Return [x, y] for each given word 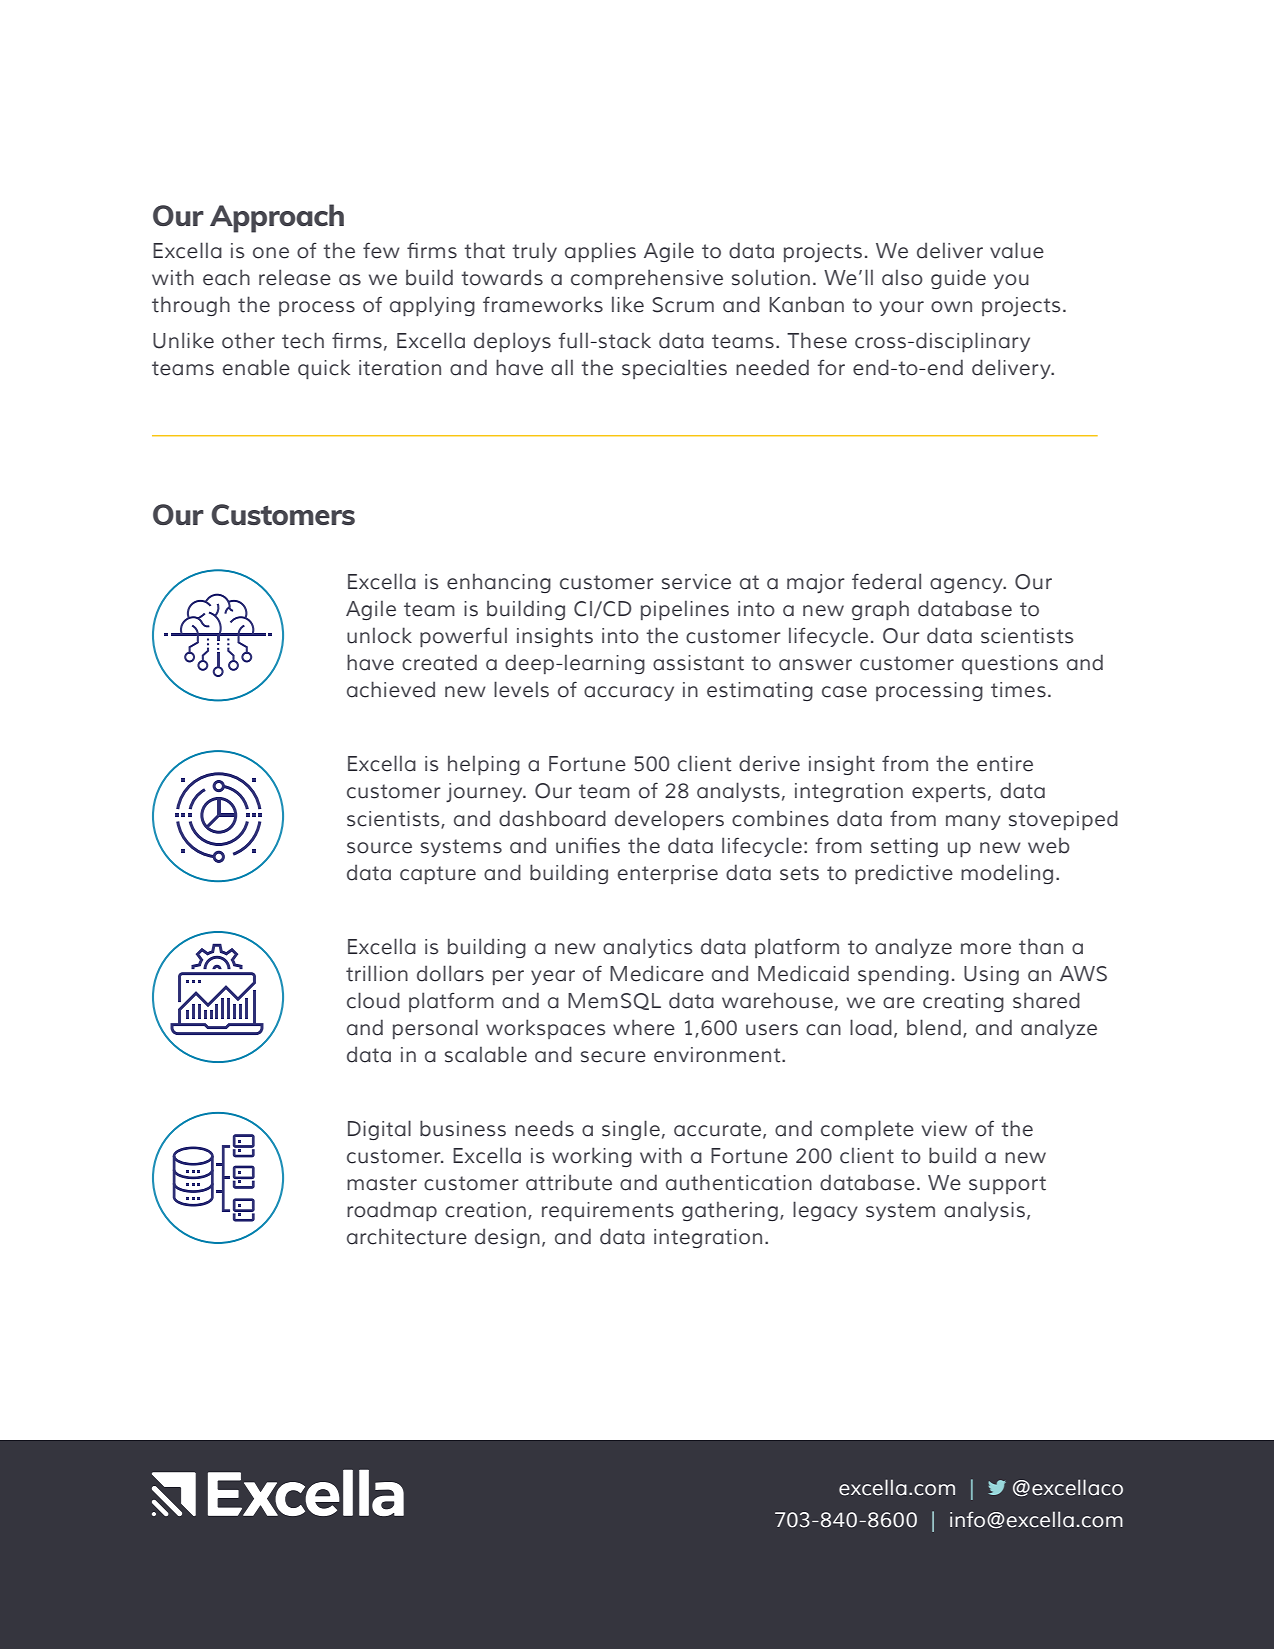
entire [1005, 764]
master [382, 1183]
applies [600, 252]
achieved [391, 689]
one [271, 253]
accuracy [629, 693]
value [1017, 250]
